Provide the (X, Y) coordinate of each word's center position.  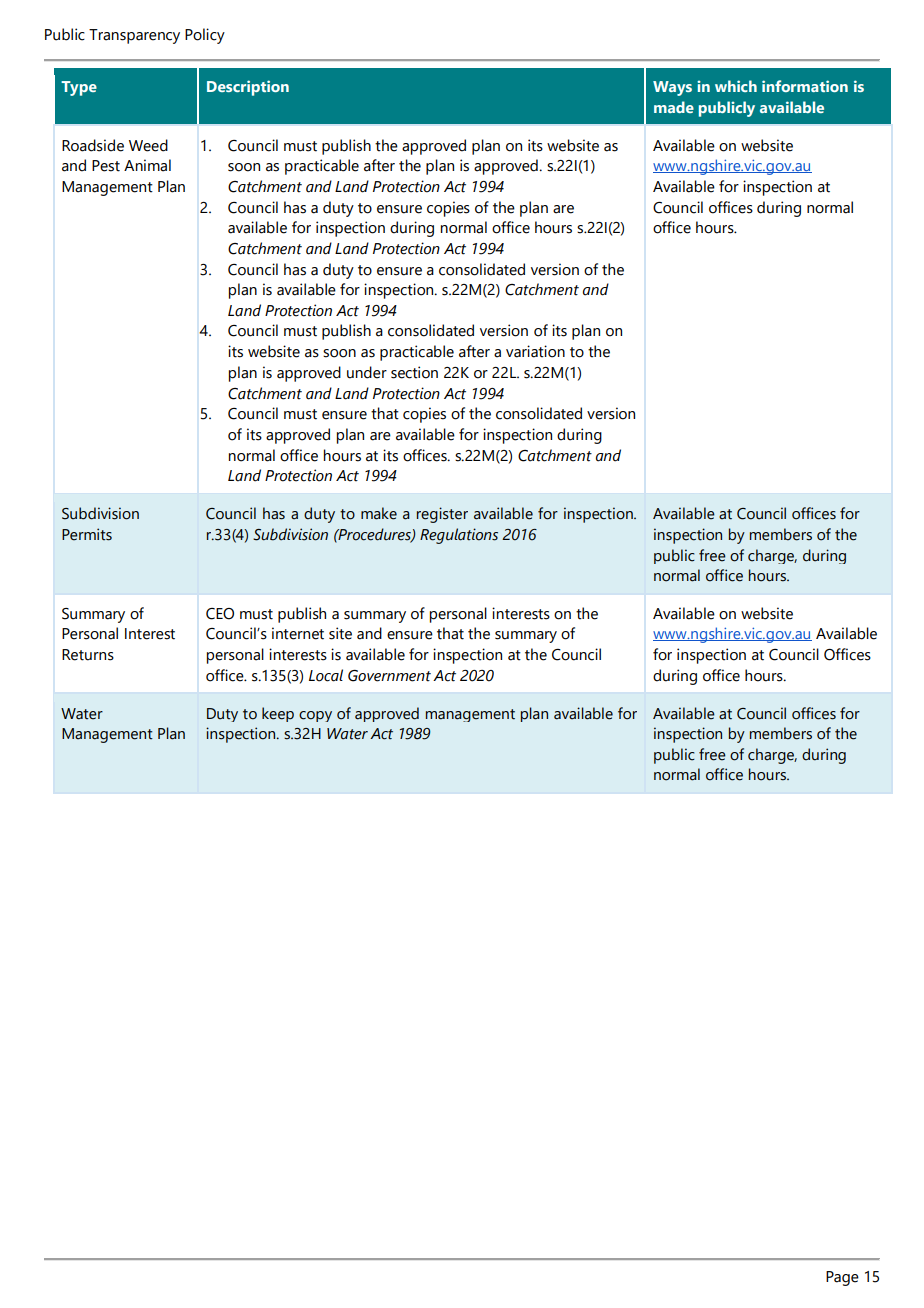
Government (389, 676)
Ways (672, 88)
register (442, 515)
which (736, 86)
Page (842, 1278)
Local (326, 675)
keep (278, 714)
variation (535, 351)
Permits (87, 534)
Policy (205, 36)
